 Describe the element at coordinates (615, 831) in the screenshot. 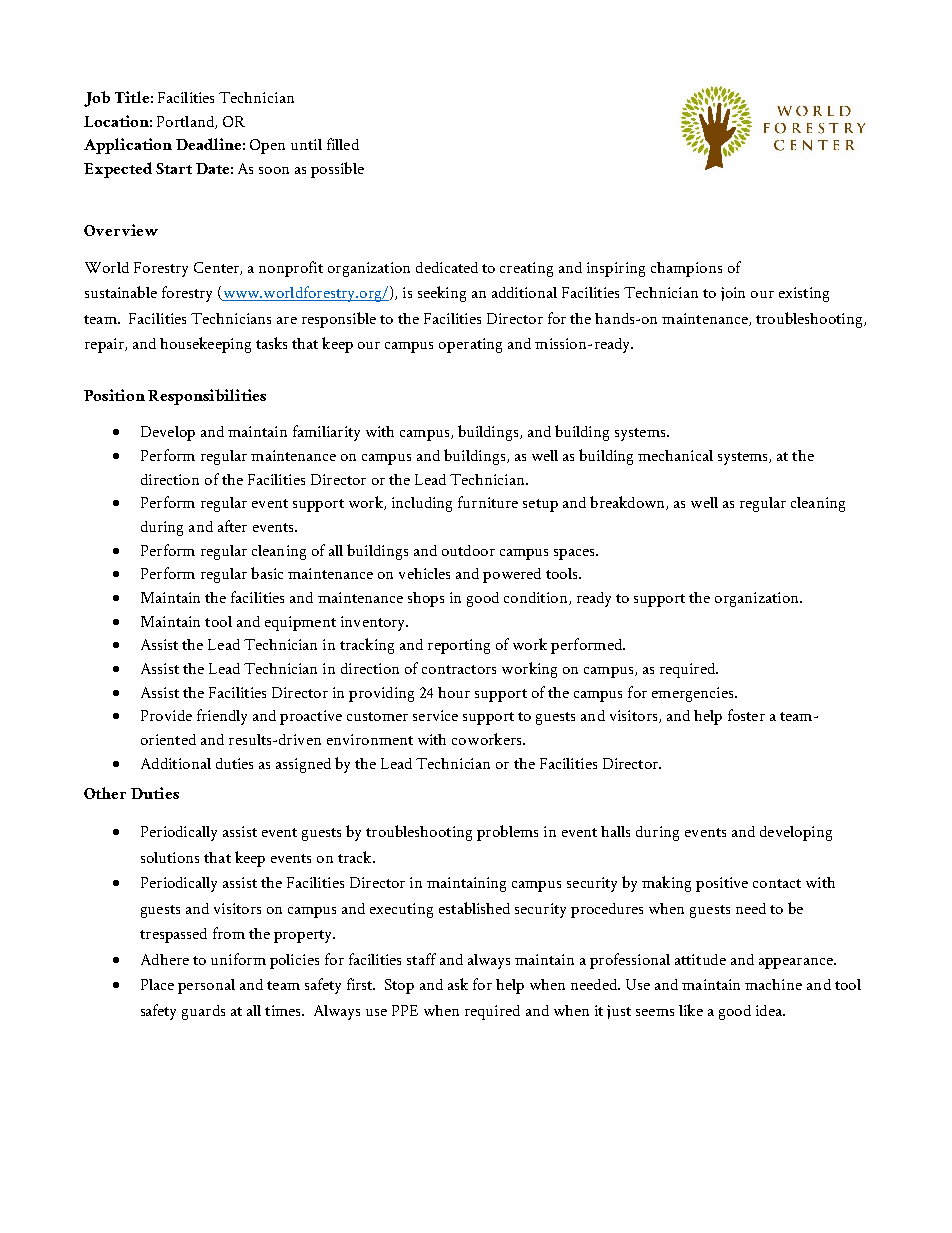

I see `halls` at that location.
